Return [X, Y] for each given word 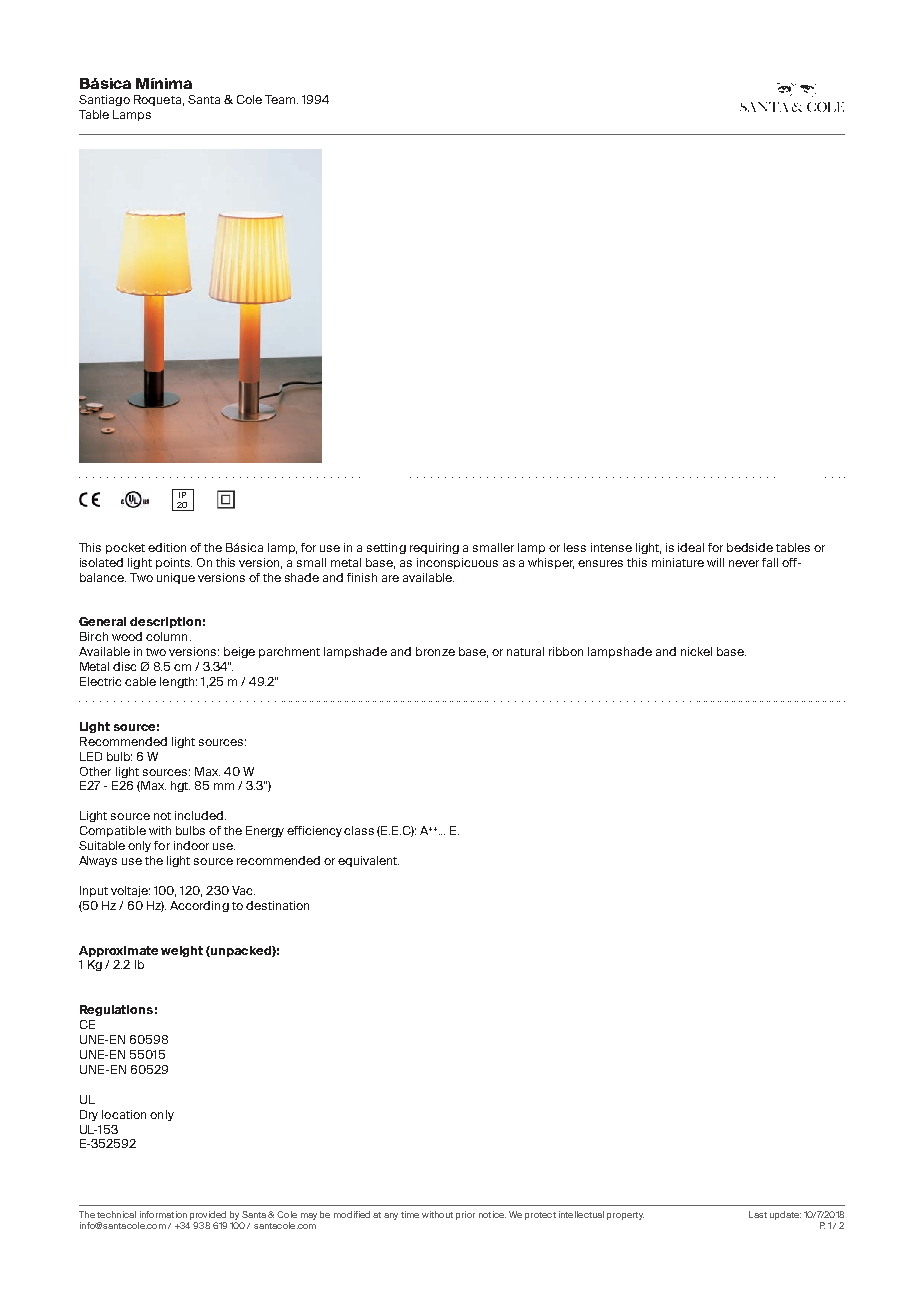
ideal [691, 547]
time [410, 1214]
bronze [435, 651]
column [166, 636]
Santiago [104, 100]
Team [281, 99]
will [715, 562]
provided [208, 1215]
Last [758, 1214]
